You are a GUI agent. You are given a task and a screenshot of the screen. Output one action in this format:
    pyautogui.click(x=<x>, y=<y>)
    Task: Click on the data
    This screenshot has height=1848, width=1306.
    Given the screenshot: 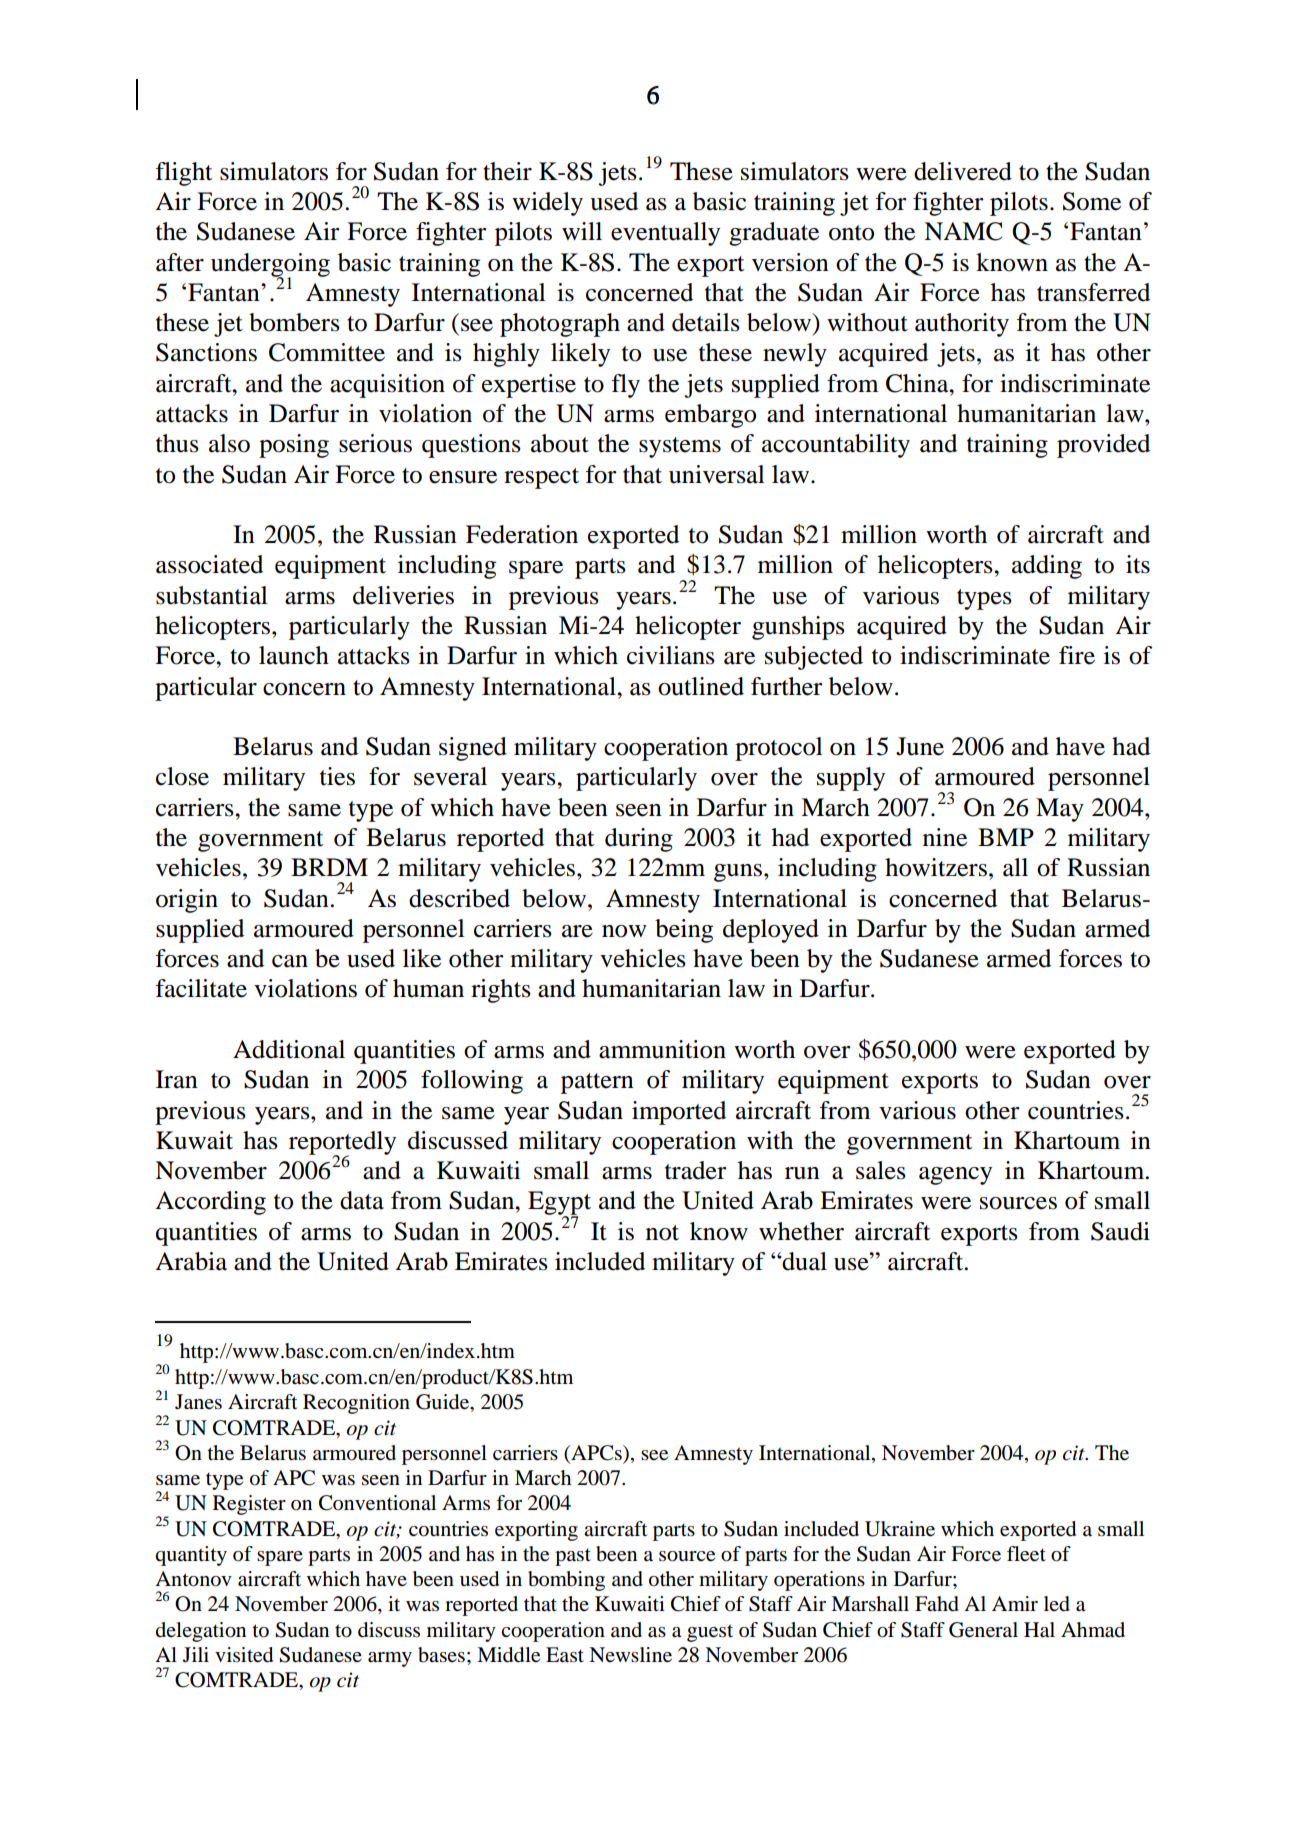 What is the action you would take?
    pyautogui.click(x=362, y=1200)
